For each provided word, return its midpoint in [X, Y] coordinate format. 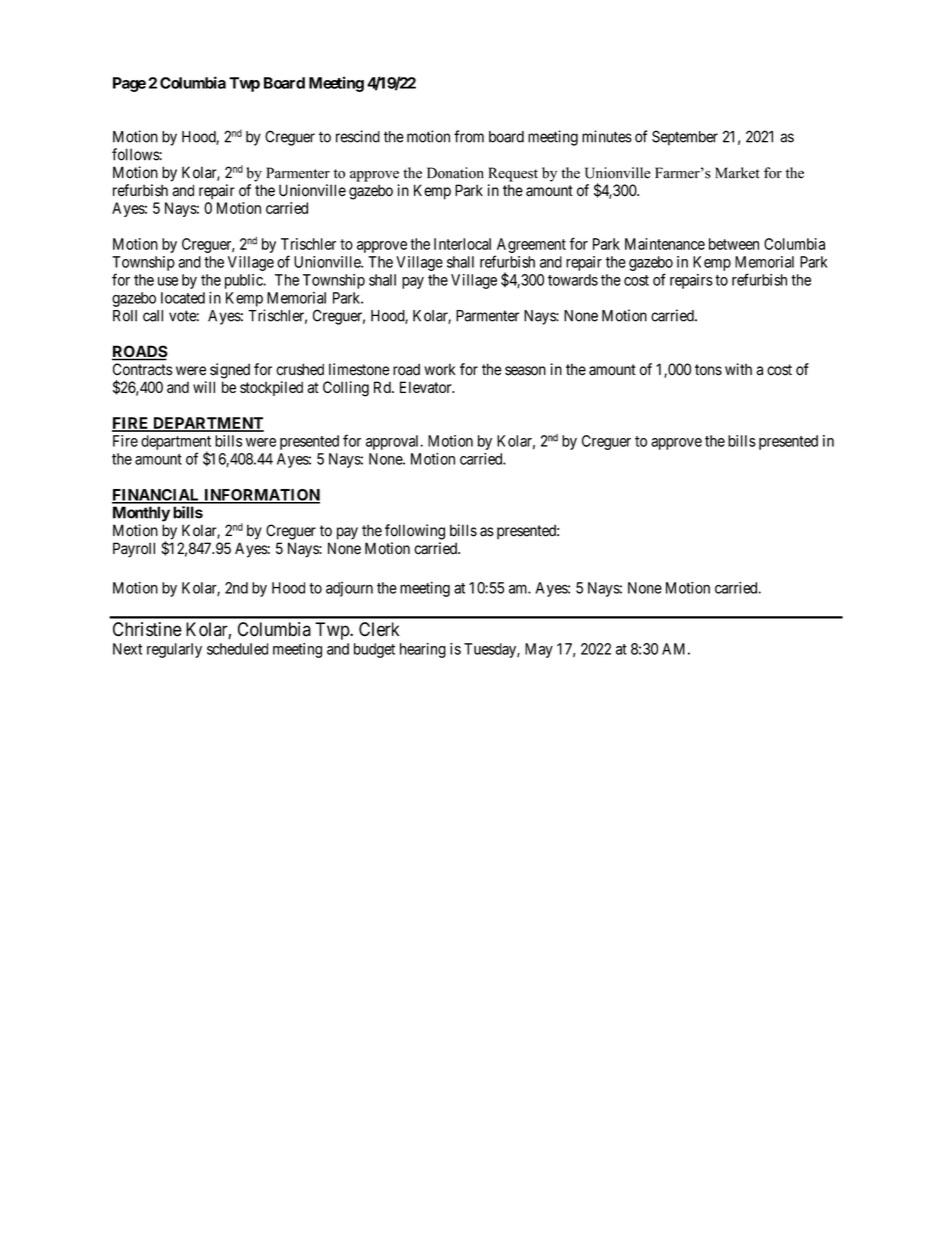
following [415, 532]
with [738, 369]
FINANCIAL [157, 496]
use [168, 281]
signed [230, 371]
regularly [174, 650]
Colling [346, 389]
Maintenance [665, 244]
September [685, 138]
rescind [358, 136]
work [439, 369]
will [204, 387]
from [469, 136]
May [539, 650]
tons [708, 370]
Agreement [531, 245]
